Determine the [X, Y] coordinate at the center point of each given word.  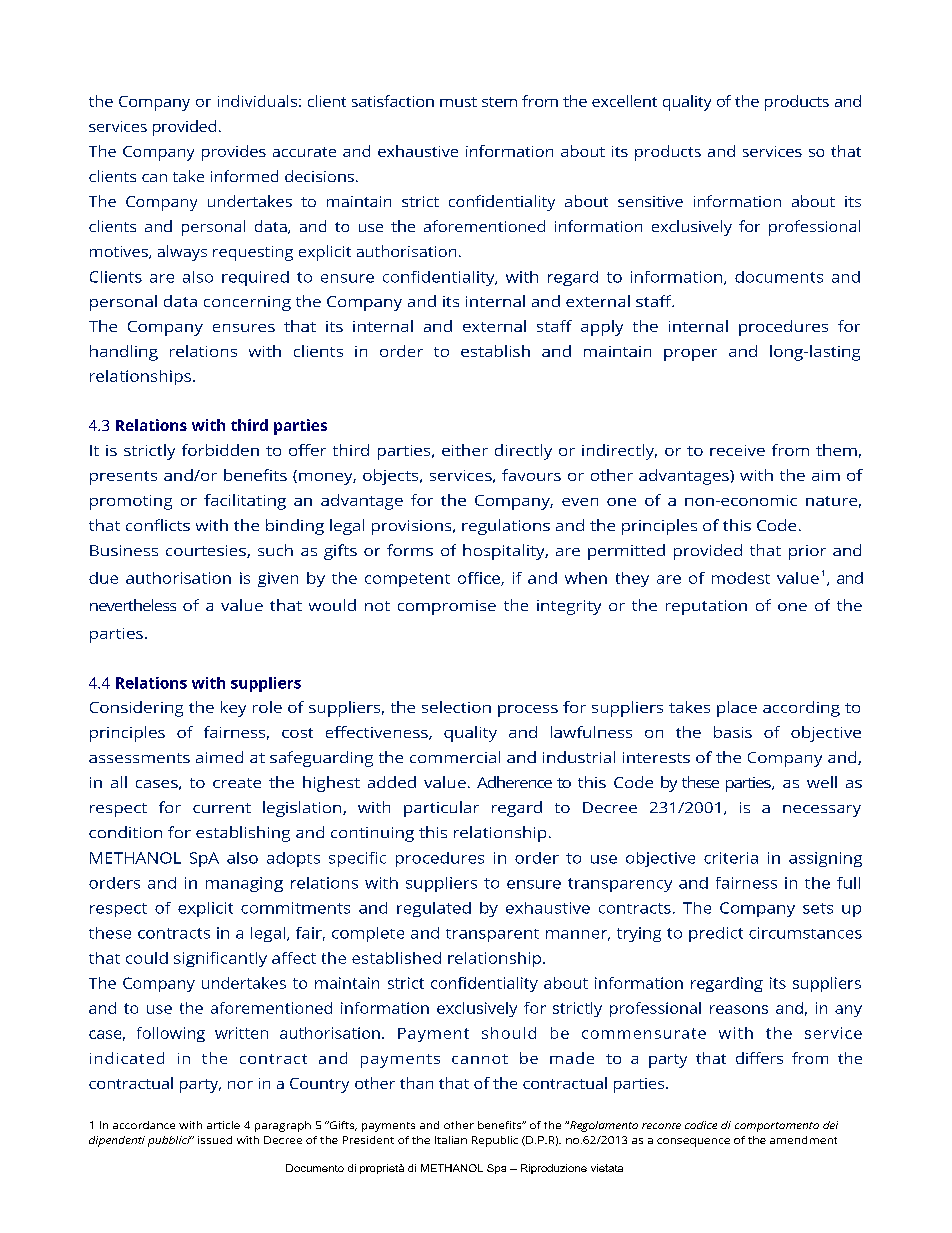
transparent [492, 935]
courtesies [207, 551]
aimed [219, 757]
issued [215, 1140]
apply [602, 328]
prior [807, 552]
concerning [247, 303]
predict [716, 934]
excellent [624, 101]
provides [234, 153]
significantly [220, 959]
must [458, 102]
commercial [455, 757]
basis [733, 732]
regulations [506, 527]
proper [690, 355]
